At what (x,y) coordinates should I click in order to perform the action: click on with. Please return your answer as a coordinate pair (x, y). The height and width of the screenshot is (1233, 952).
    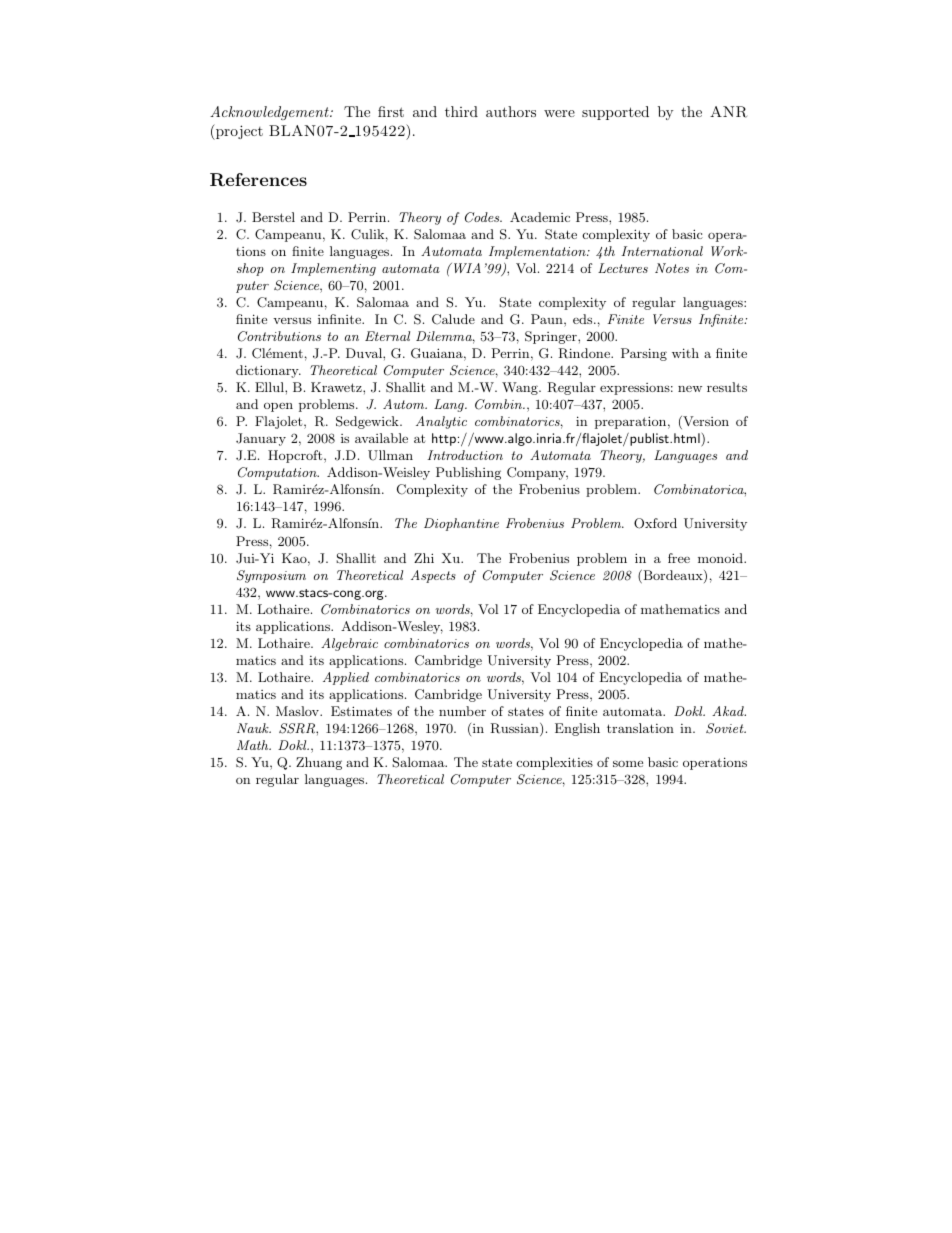
    Looking at the image, I should click on (685, 353).
